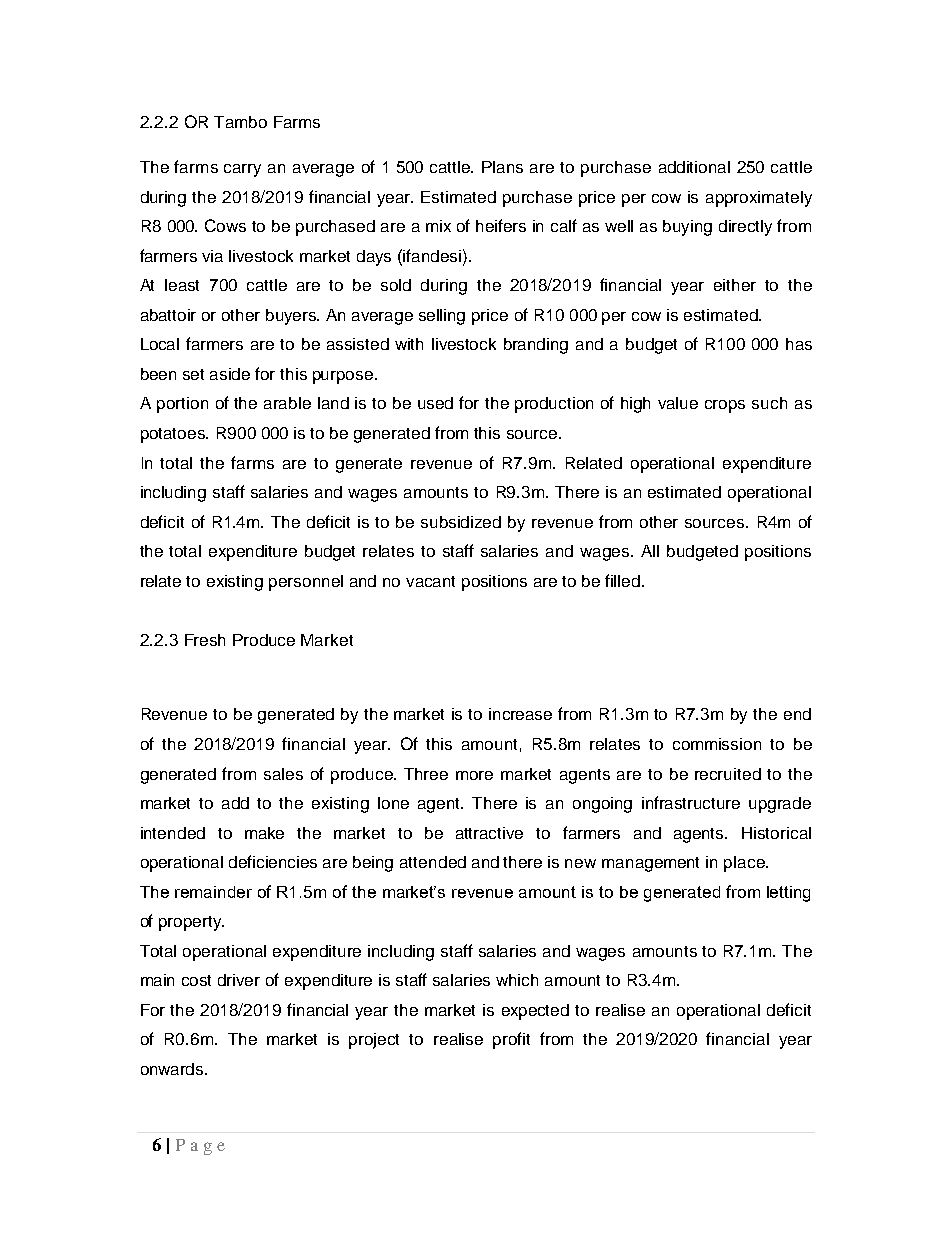  What do you see at coordinates (306, 583) in the image?
I see `personnel` at bounding box center [306, 583].
